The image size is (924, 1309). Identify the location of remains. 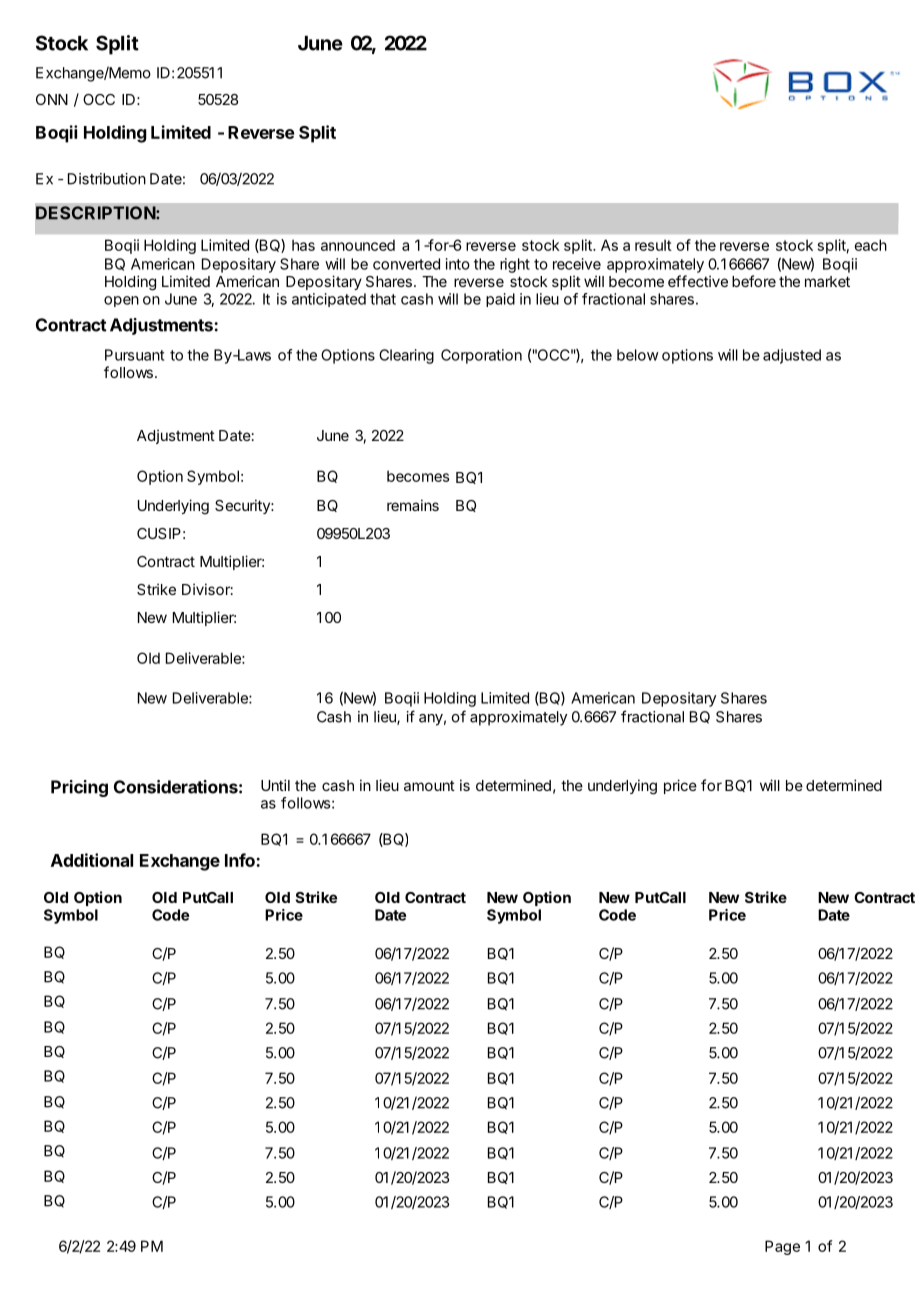
(413, 505).
